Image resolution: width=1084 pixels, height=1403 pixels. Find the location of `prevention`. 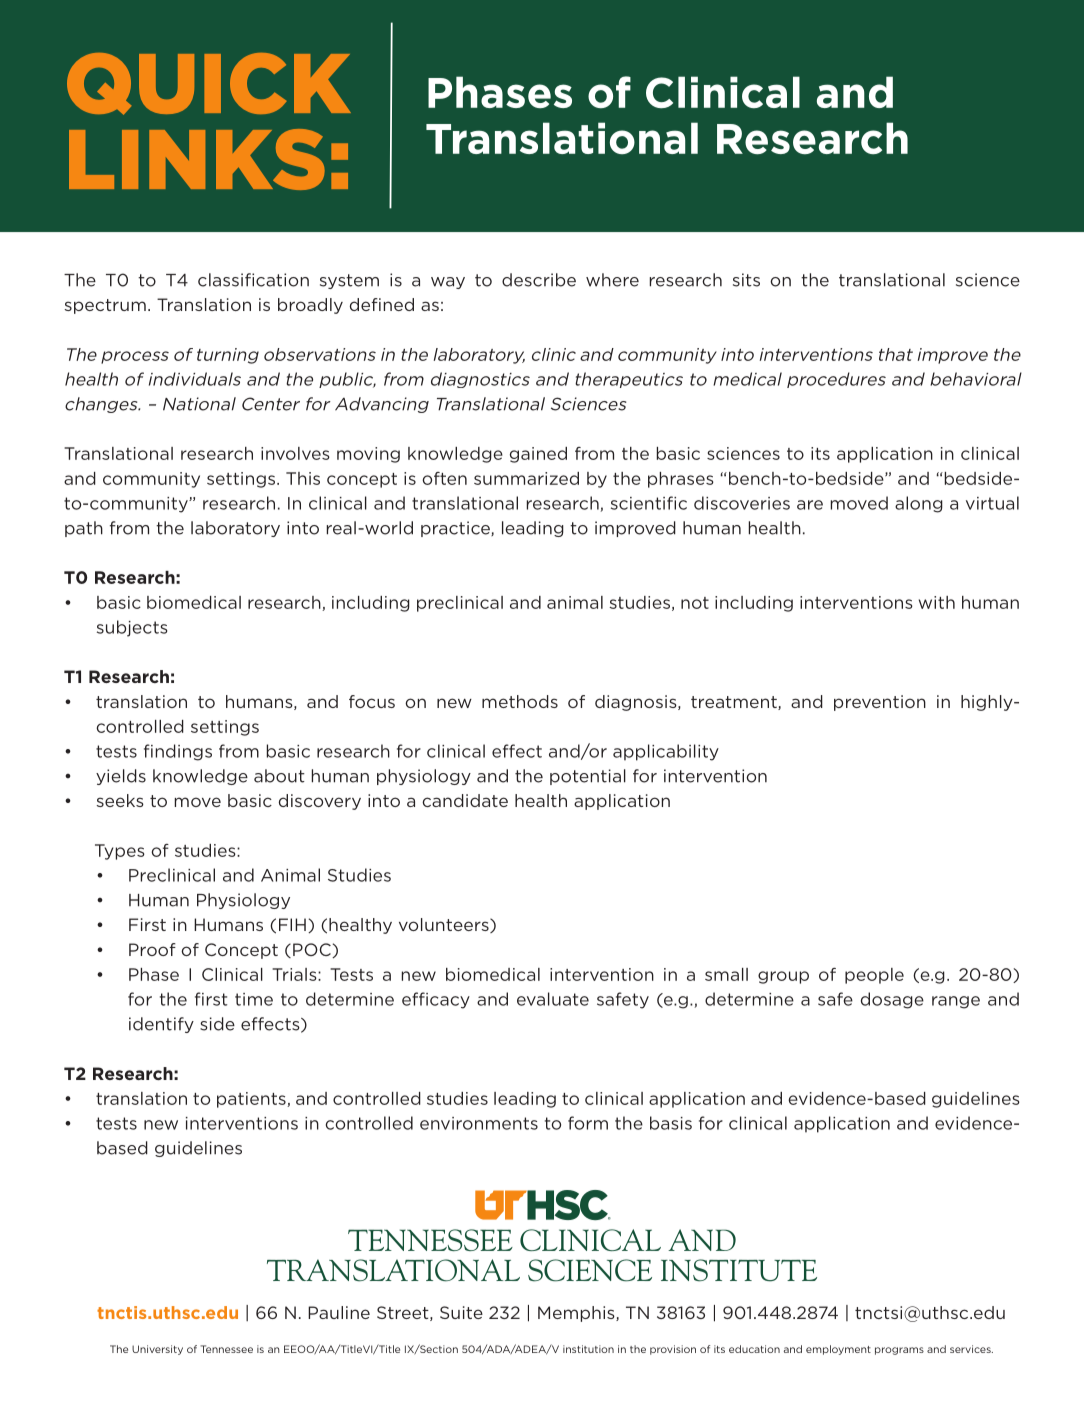

prevention is located at coordinates (880, 703).
